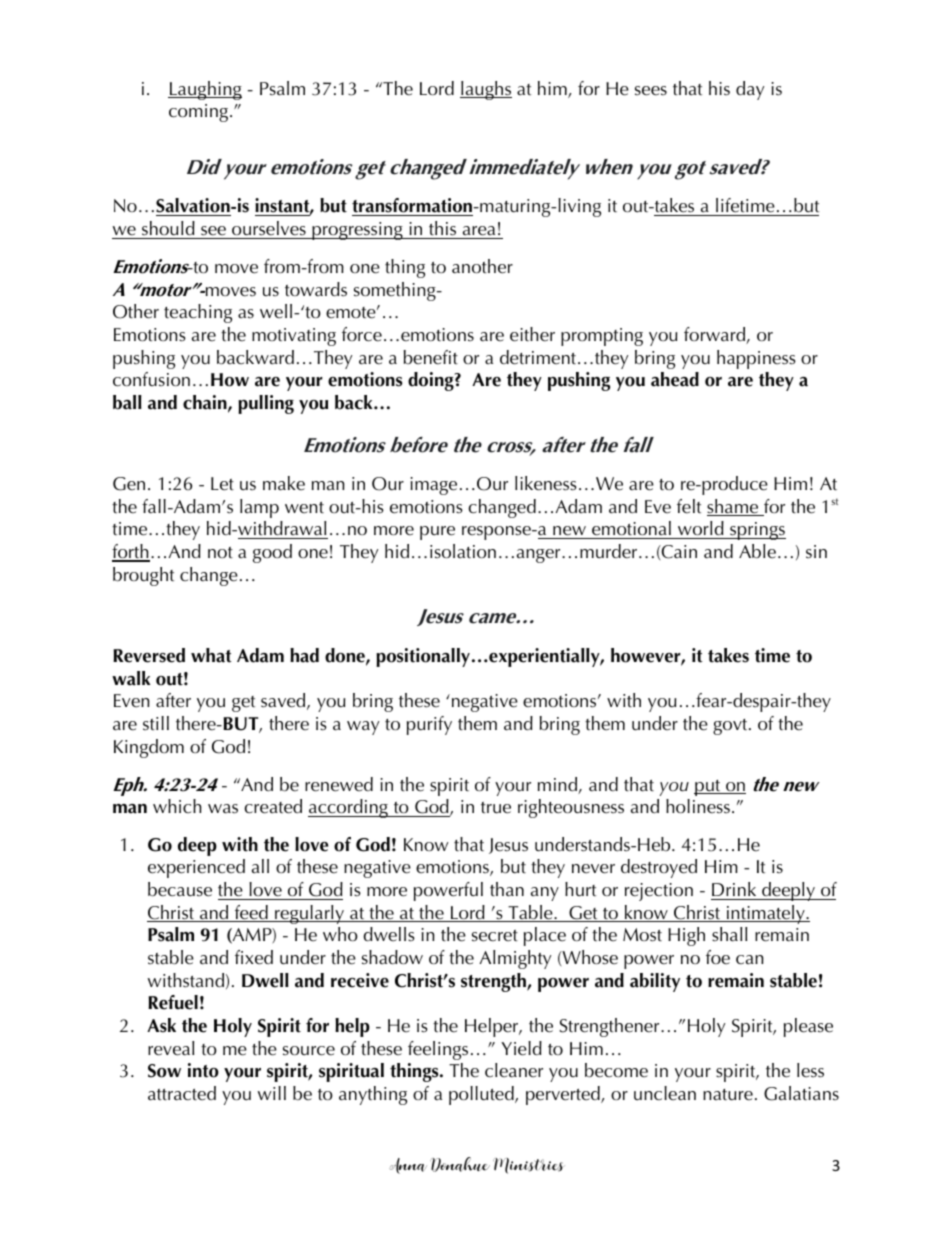 Image resolution: width=952 pixels, height=1233 pixels. I want to click on laughs, so click(486, 90).
